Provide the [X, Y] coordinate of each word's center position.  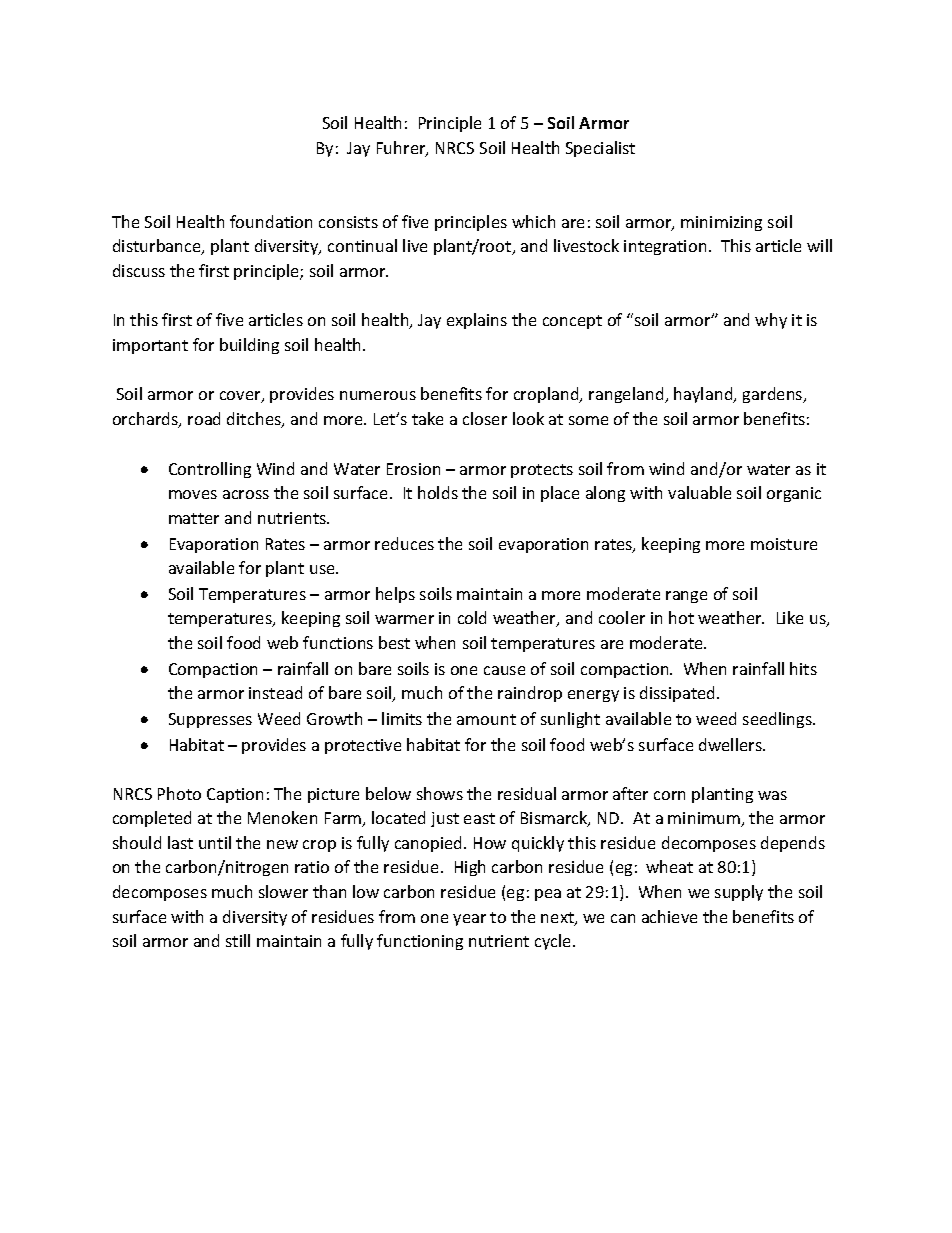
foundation [271, 221]
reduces [404, 543]
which [533, 221]
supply [739, 893]
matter [194, 518]
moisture [784, 544]
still [238, 940]
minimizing [721, 223]
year [469, 920]
